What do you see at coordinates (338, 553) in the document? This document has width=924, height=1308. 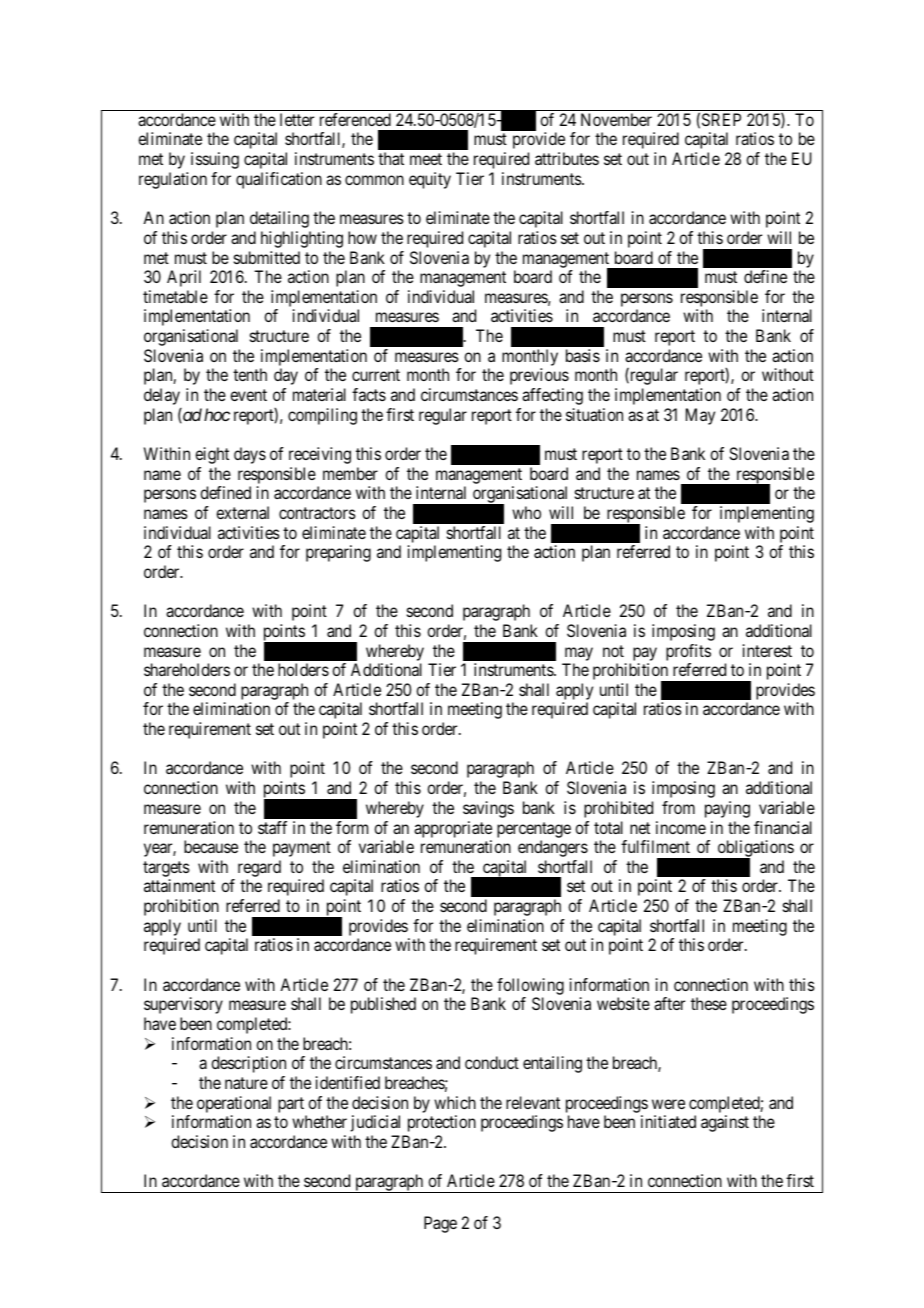 I see `preparing` at bounding box center [338, 553].
